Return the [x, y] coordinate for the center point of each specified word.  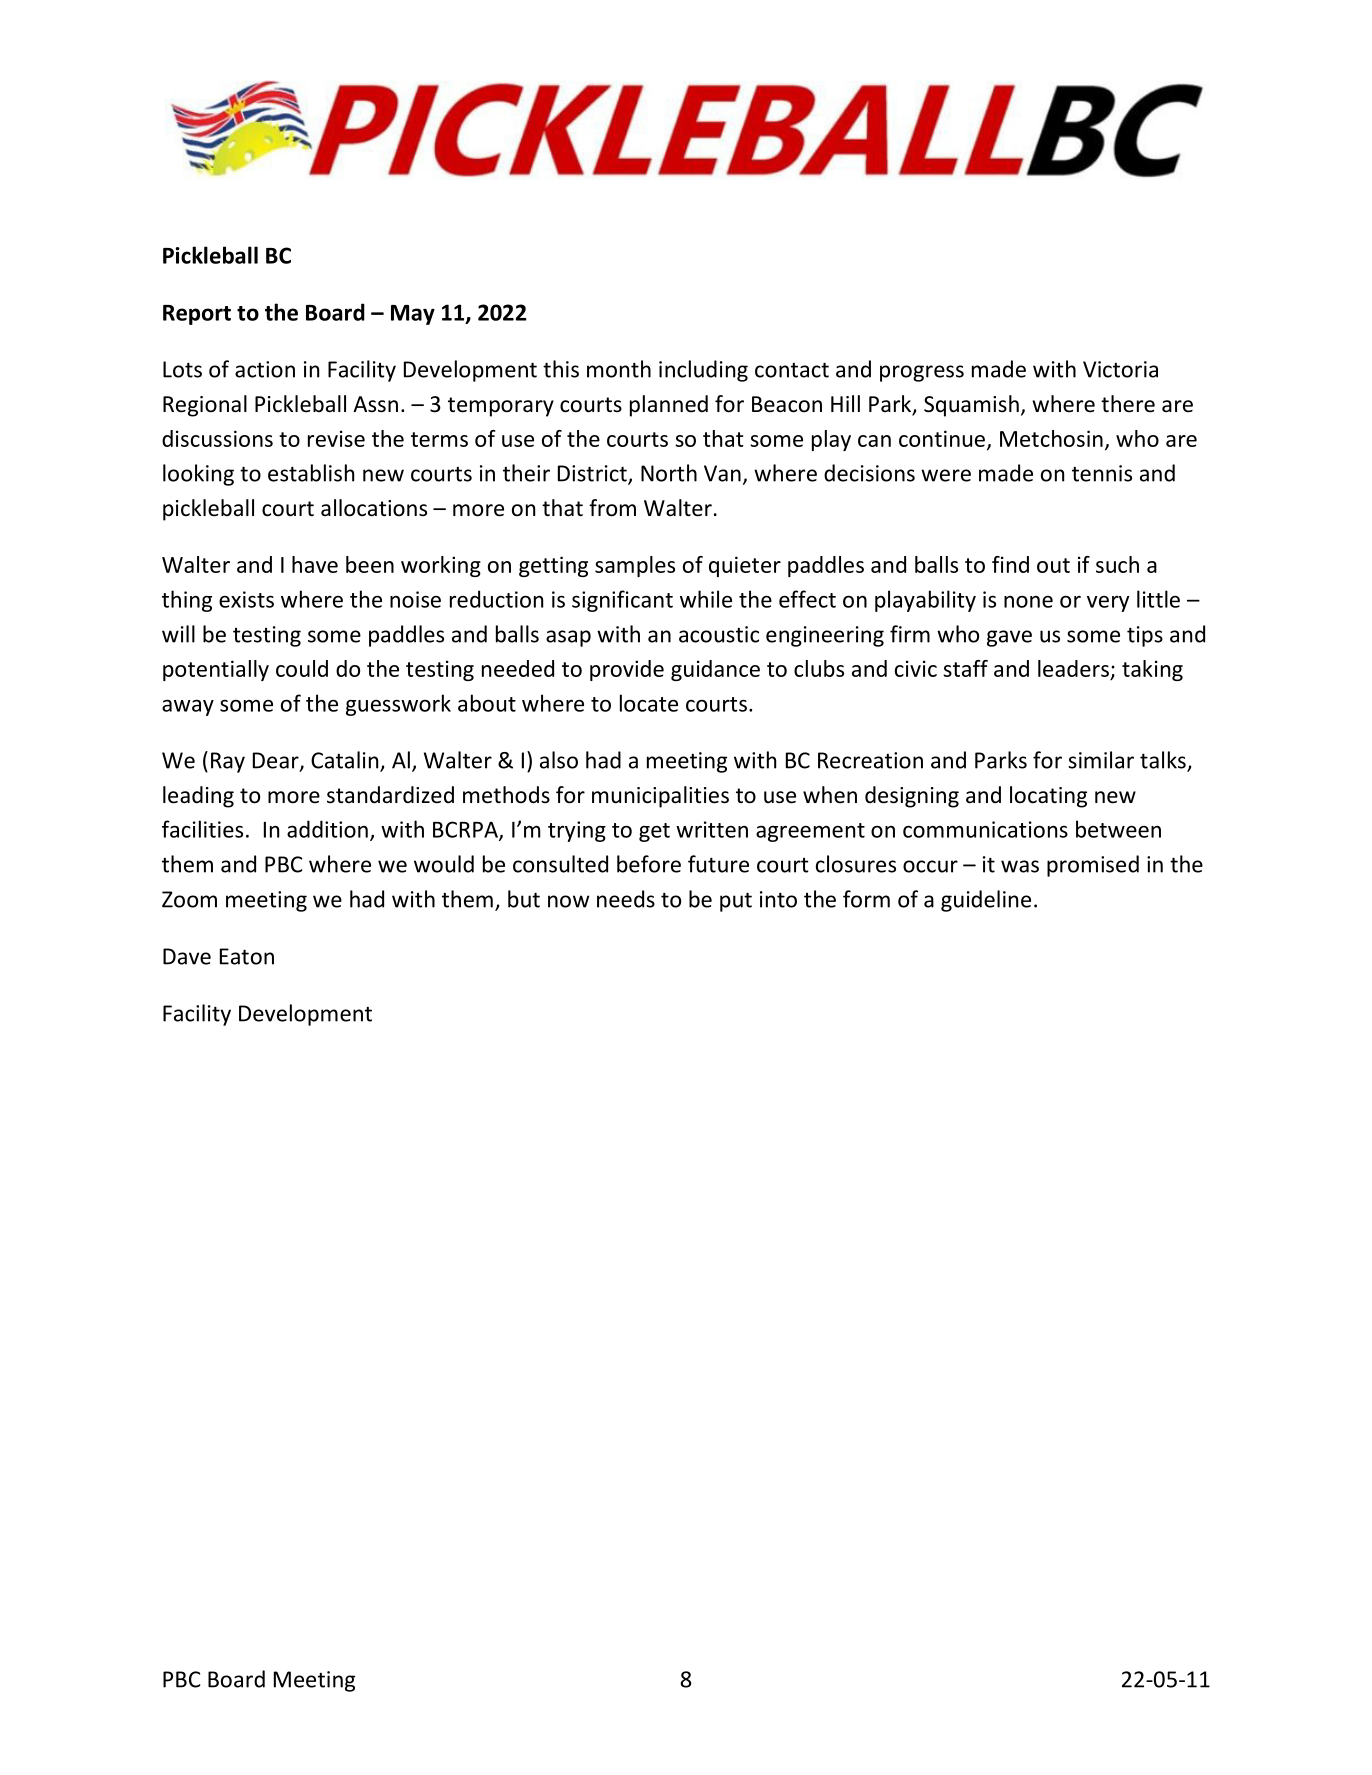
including [703, 371]
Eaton [247, 956]
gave [1009, 638]
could [302, 668]
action [265, 369]
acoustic [719, 634]
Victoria [1120, 369]
